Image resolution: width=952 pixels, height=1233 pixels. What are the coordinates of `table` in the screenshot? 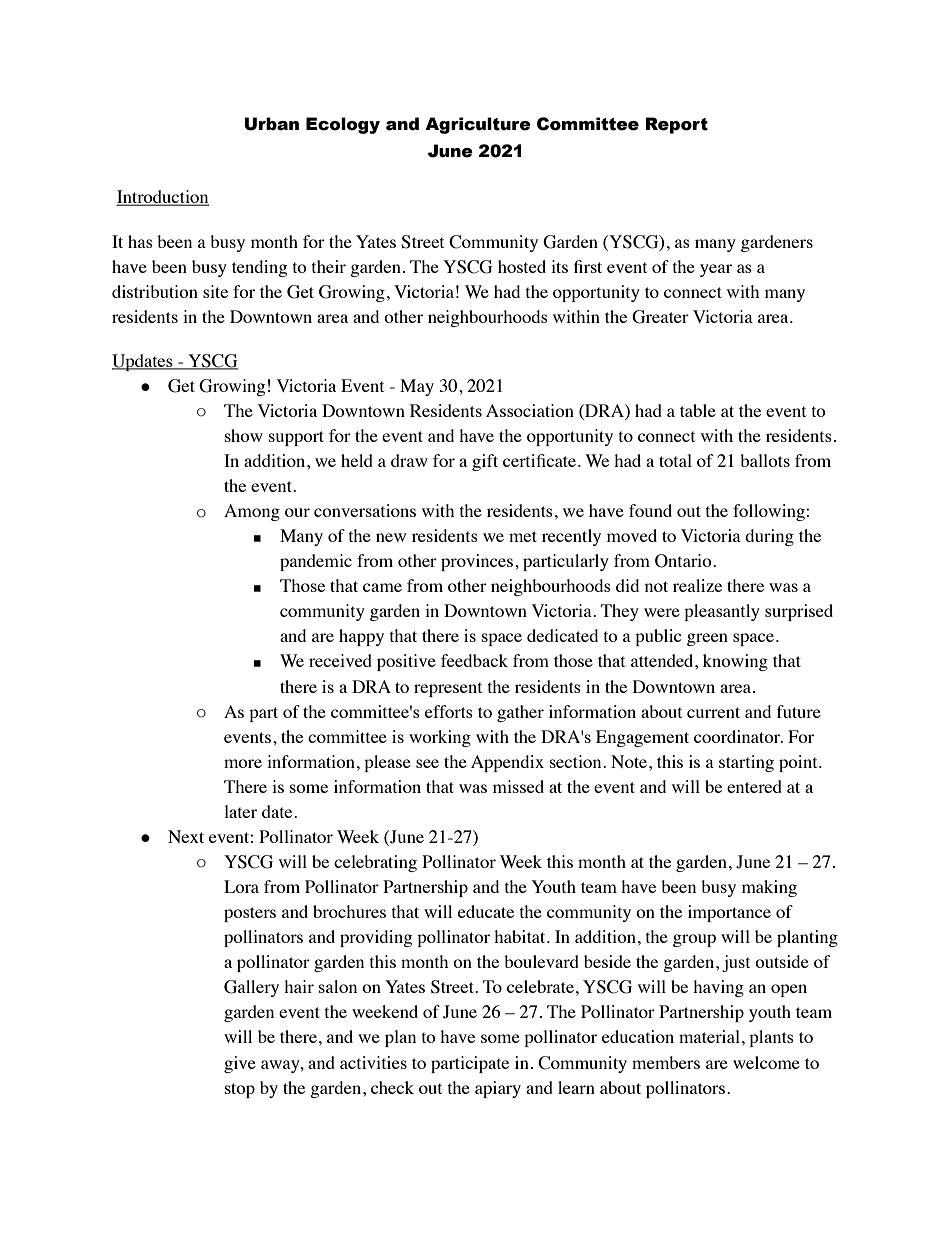 It's located at (698, 410).
